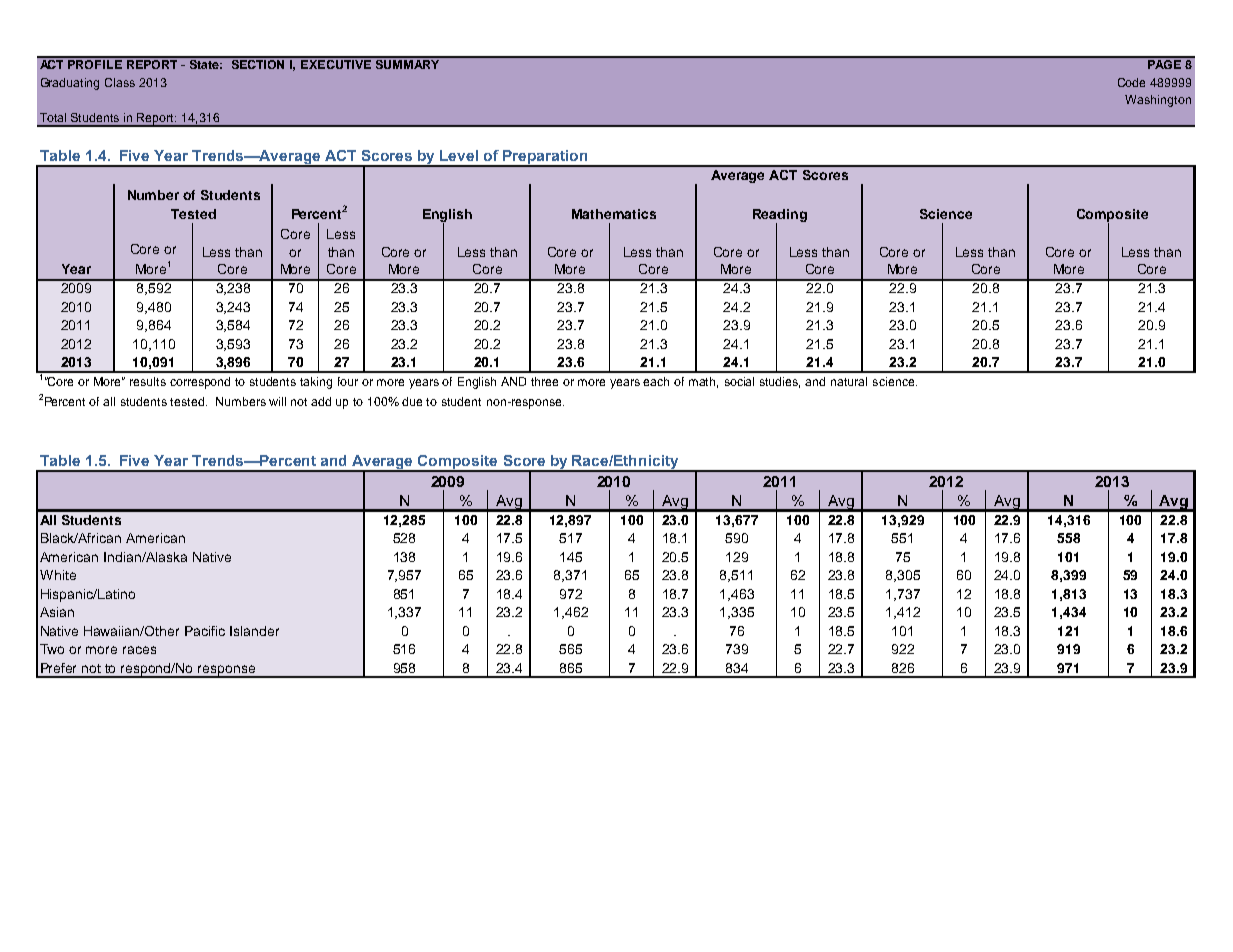 The image size is (1233, 952). Describe the element at coordinates (780, 217) in the screenshot. I see `Reading` at that location.
